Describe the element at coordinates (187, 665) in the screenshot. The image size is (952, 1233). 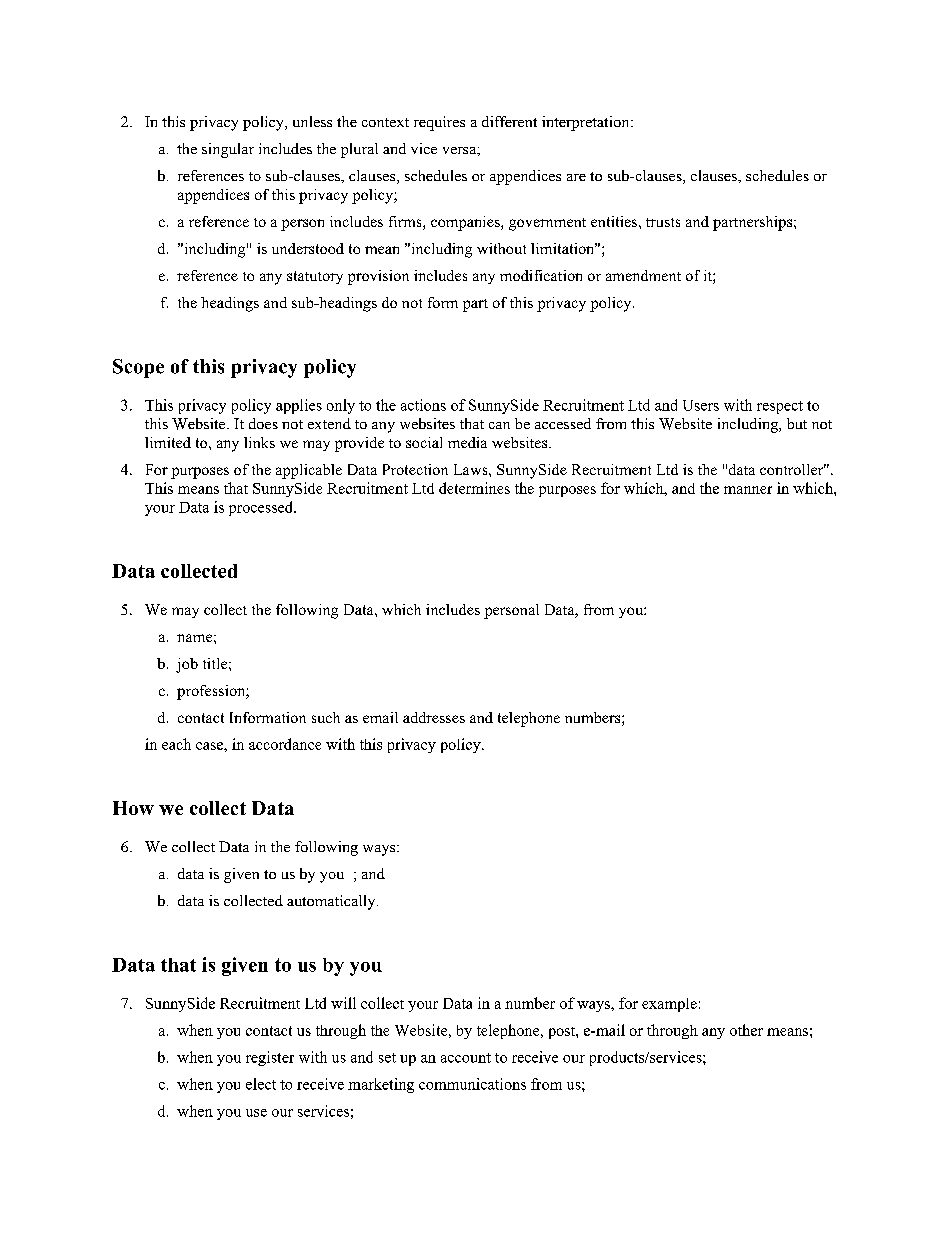
I see `job` at that location.
